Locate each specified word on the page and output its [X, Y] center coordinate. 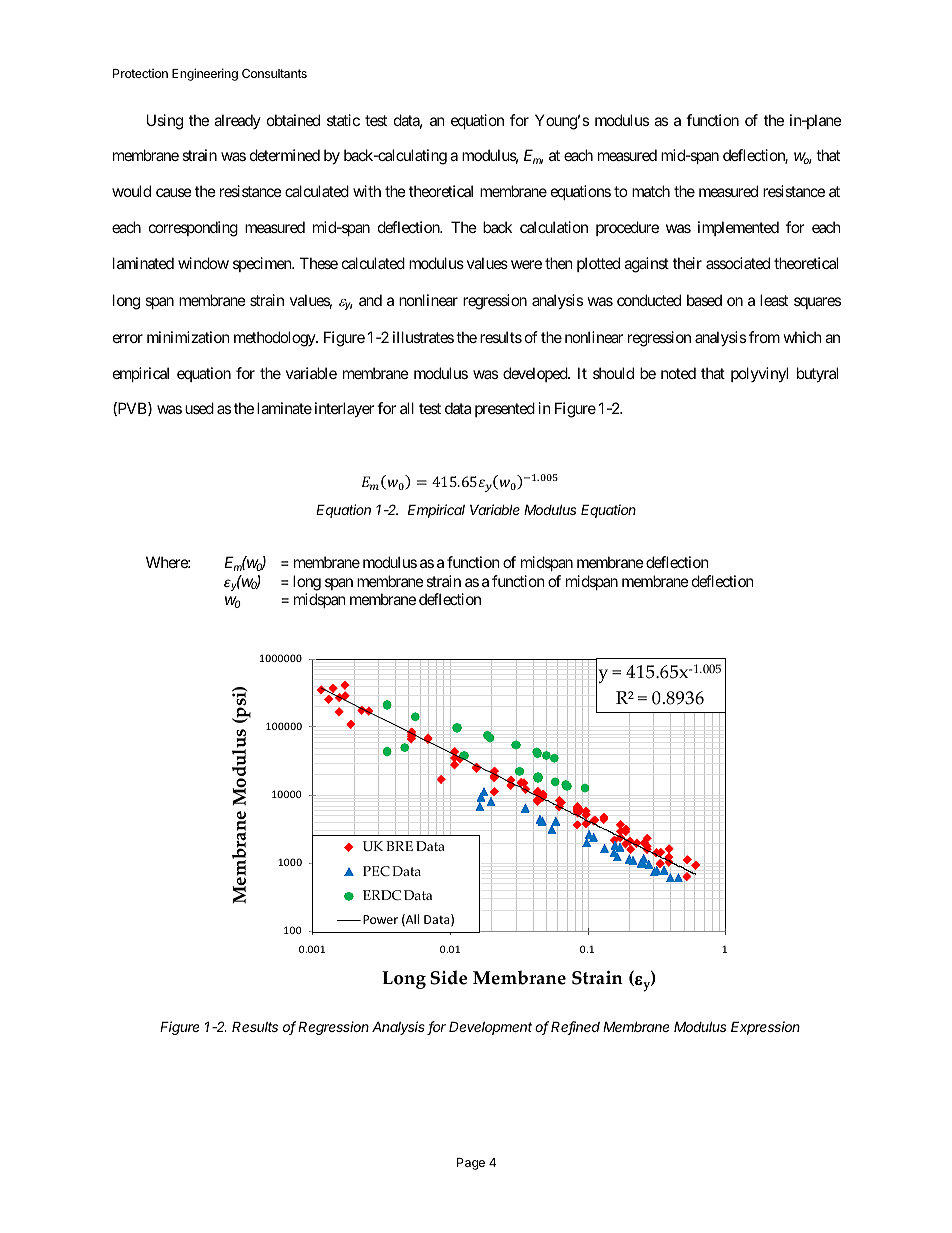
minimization [188, 337]
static [343, 120]
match [651, 191]
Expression [765, 1028]
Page [471, 1164]
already [237, 121]
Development [490, 1028]
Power [380, 919]
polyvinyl [759, 374]
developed [536, 374]
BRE [399, 846]
